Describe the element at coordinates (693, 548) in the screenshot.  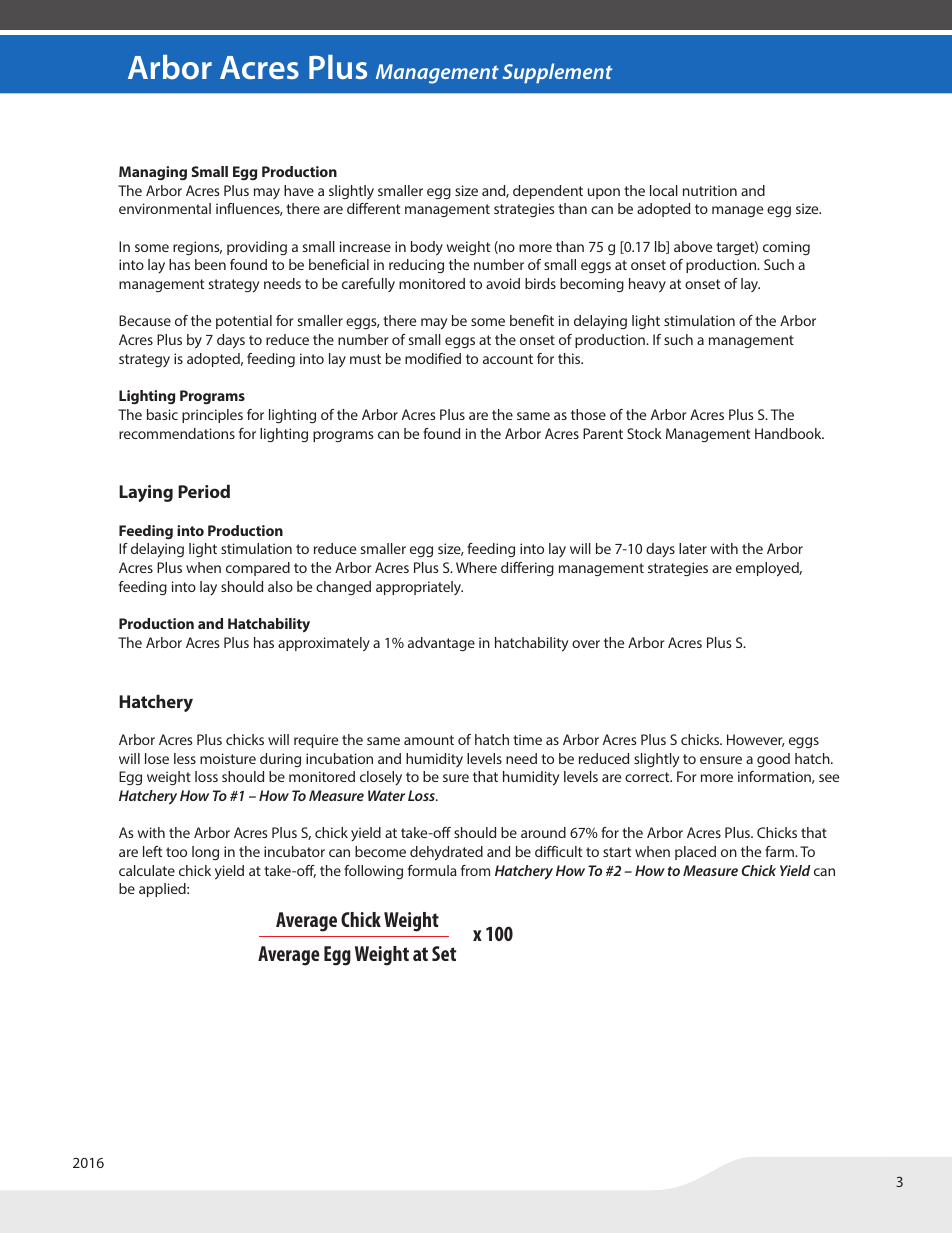
I see `later` at that location.
